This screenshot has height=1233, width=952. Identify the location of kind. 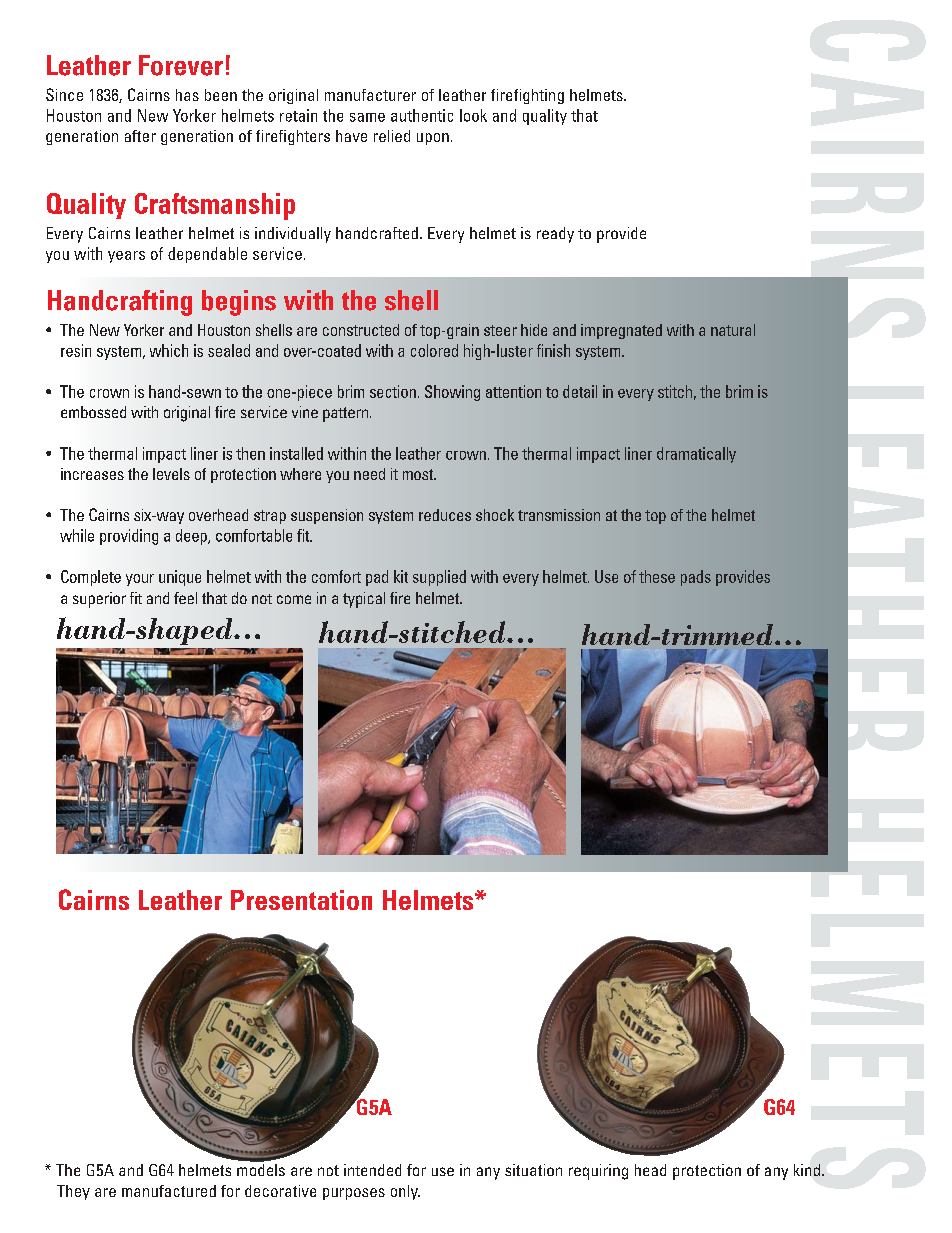
(807, 1170).
